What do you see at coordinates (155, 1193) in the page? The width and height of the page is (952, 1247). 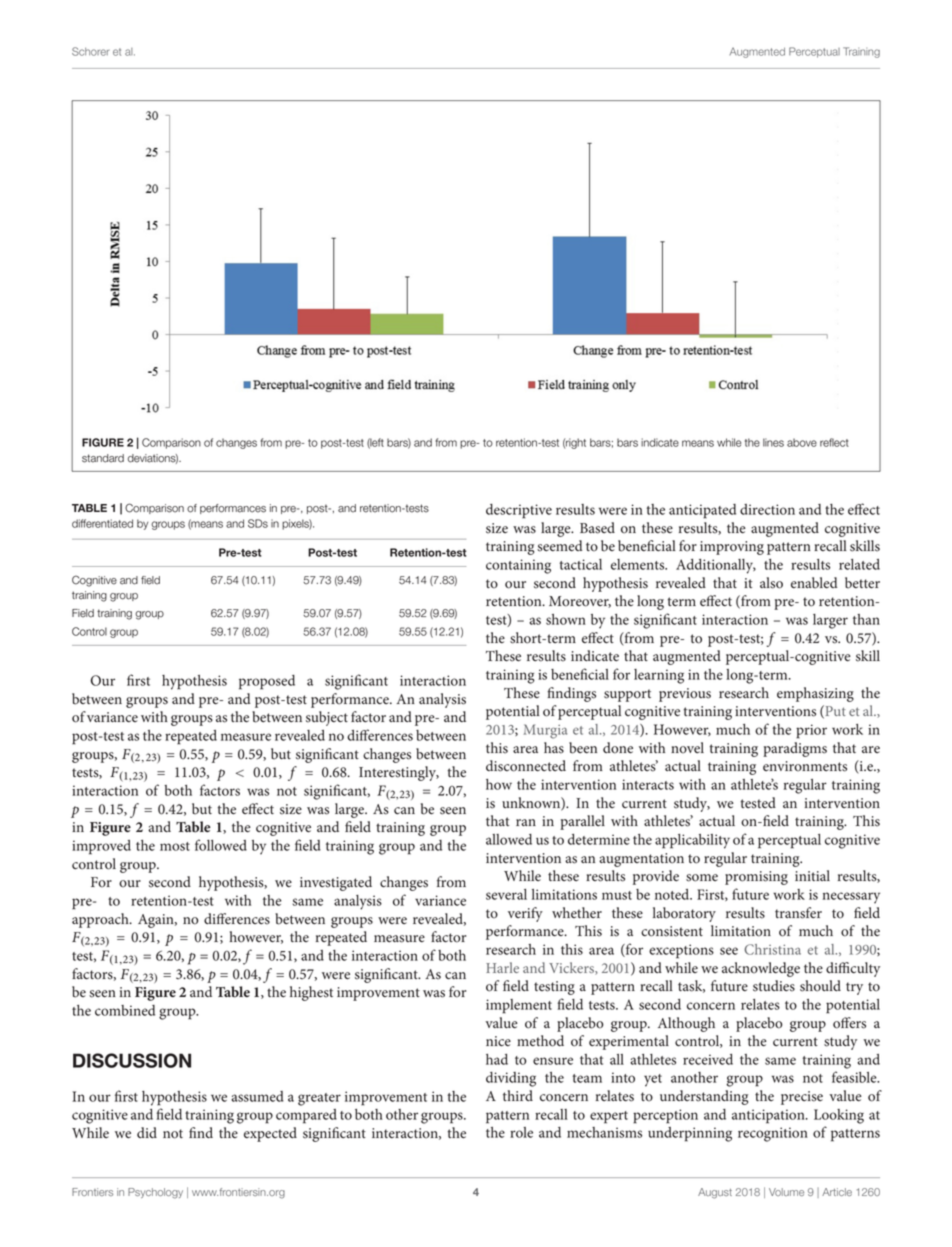 I see `Psychology` at bounding box center [155, 1193].
